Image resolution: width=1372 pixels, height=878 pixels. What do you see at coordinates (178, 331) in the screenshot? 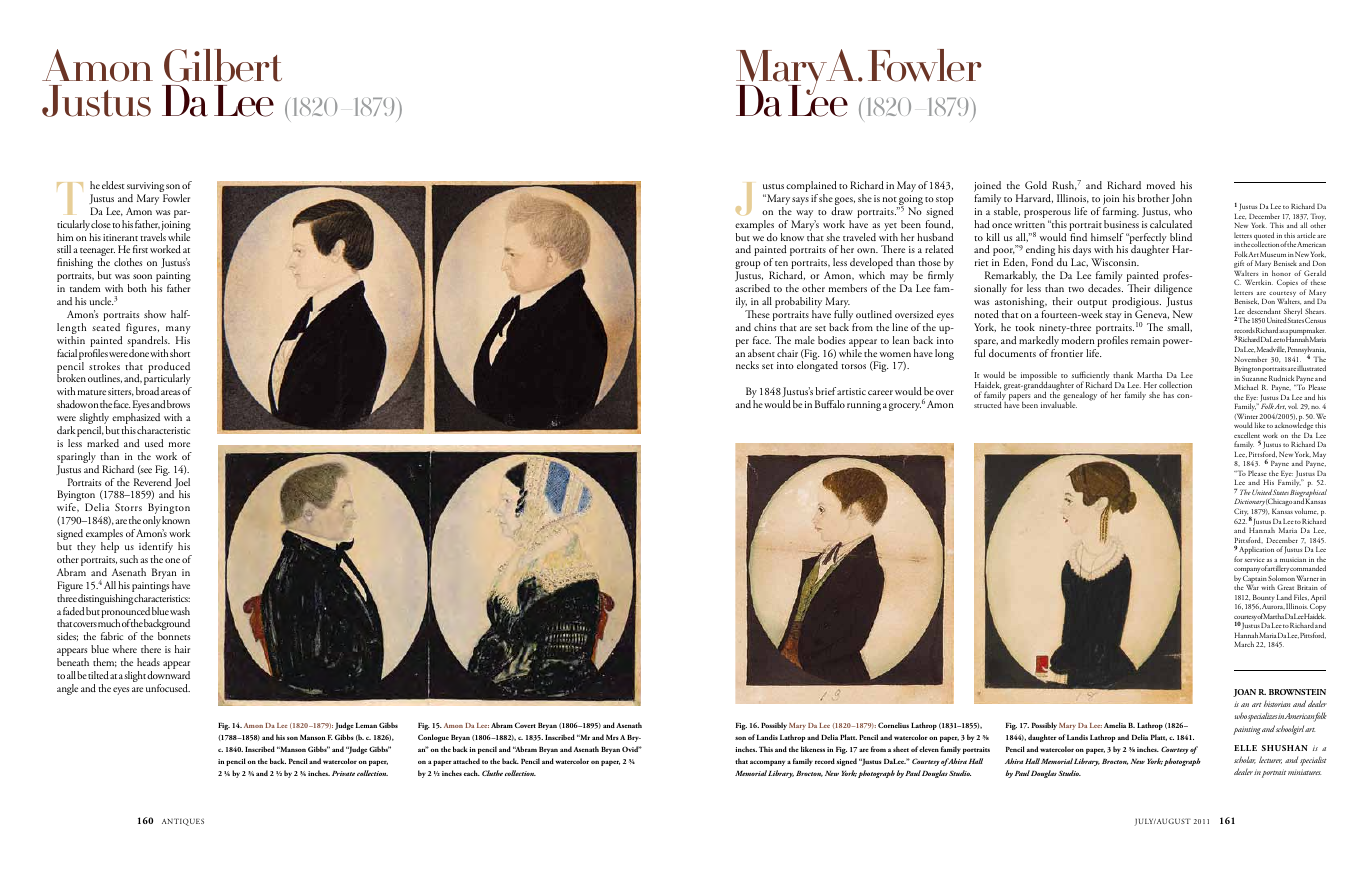
I see `many` at bounding box center [178, 331].
